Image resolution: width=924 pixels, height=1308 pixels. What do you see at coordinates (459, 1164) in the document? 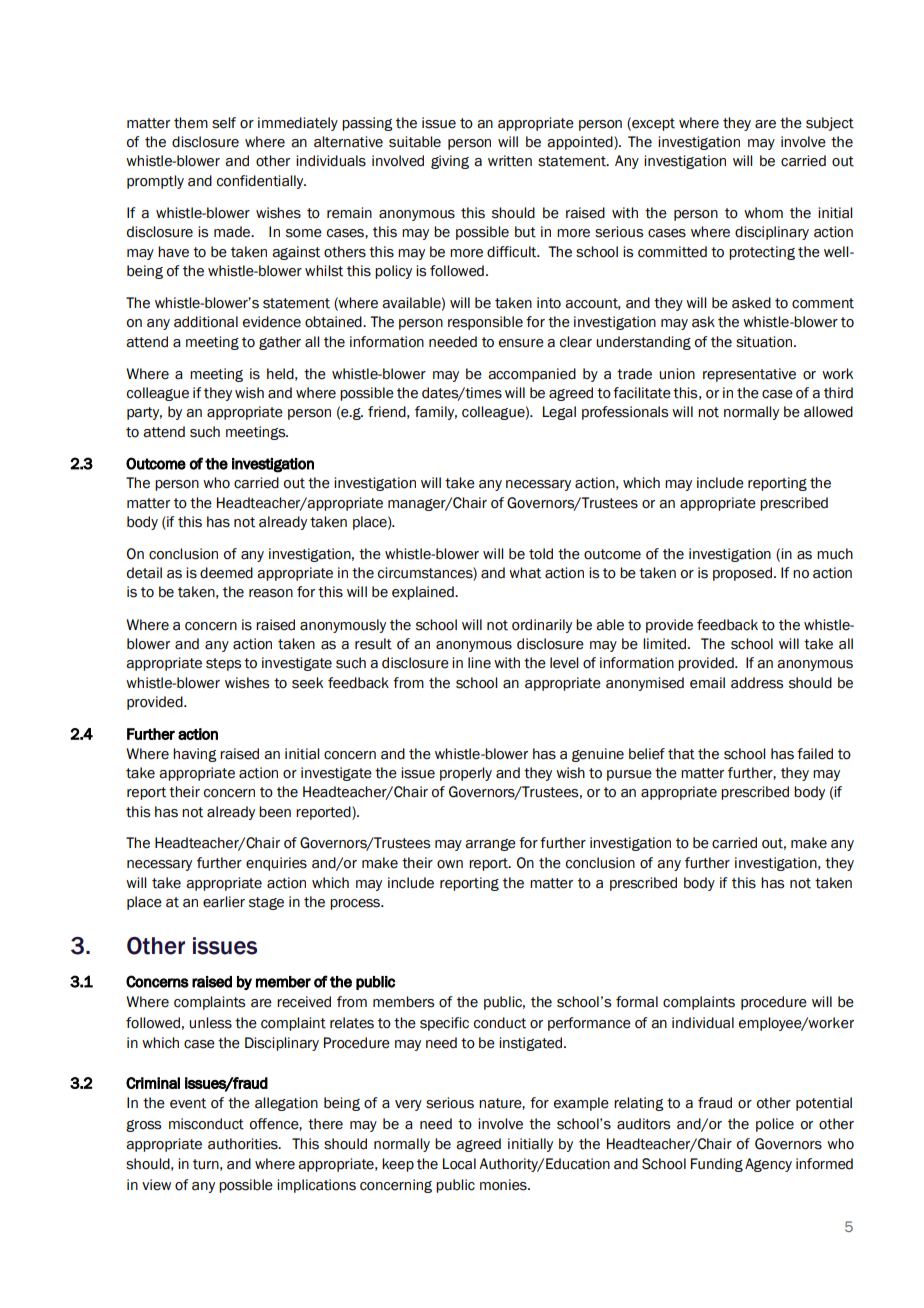
I see `Local` at bounding box center [459, 1164].
